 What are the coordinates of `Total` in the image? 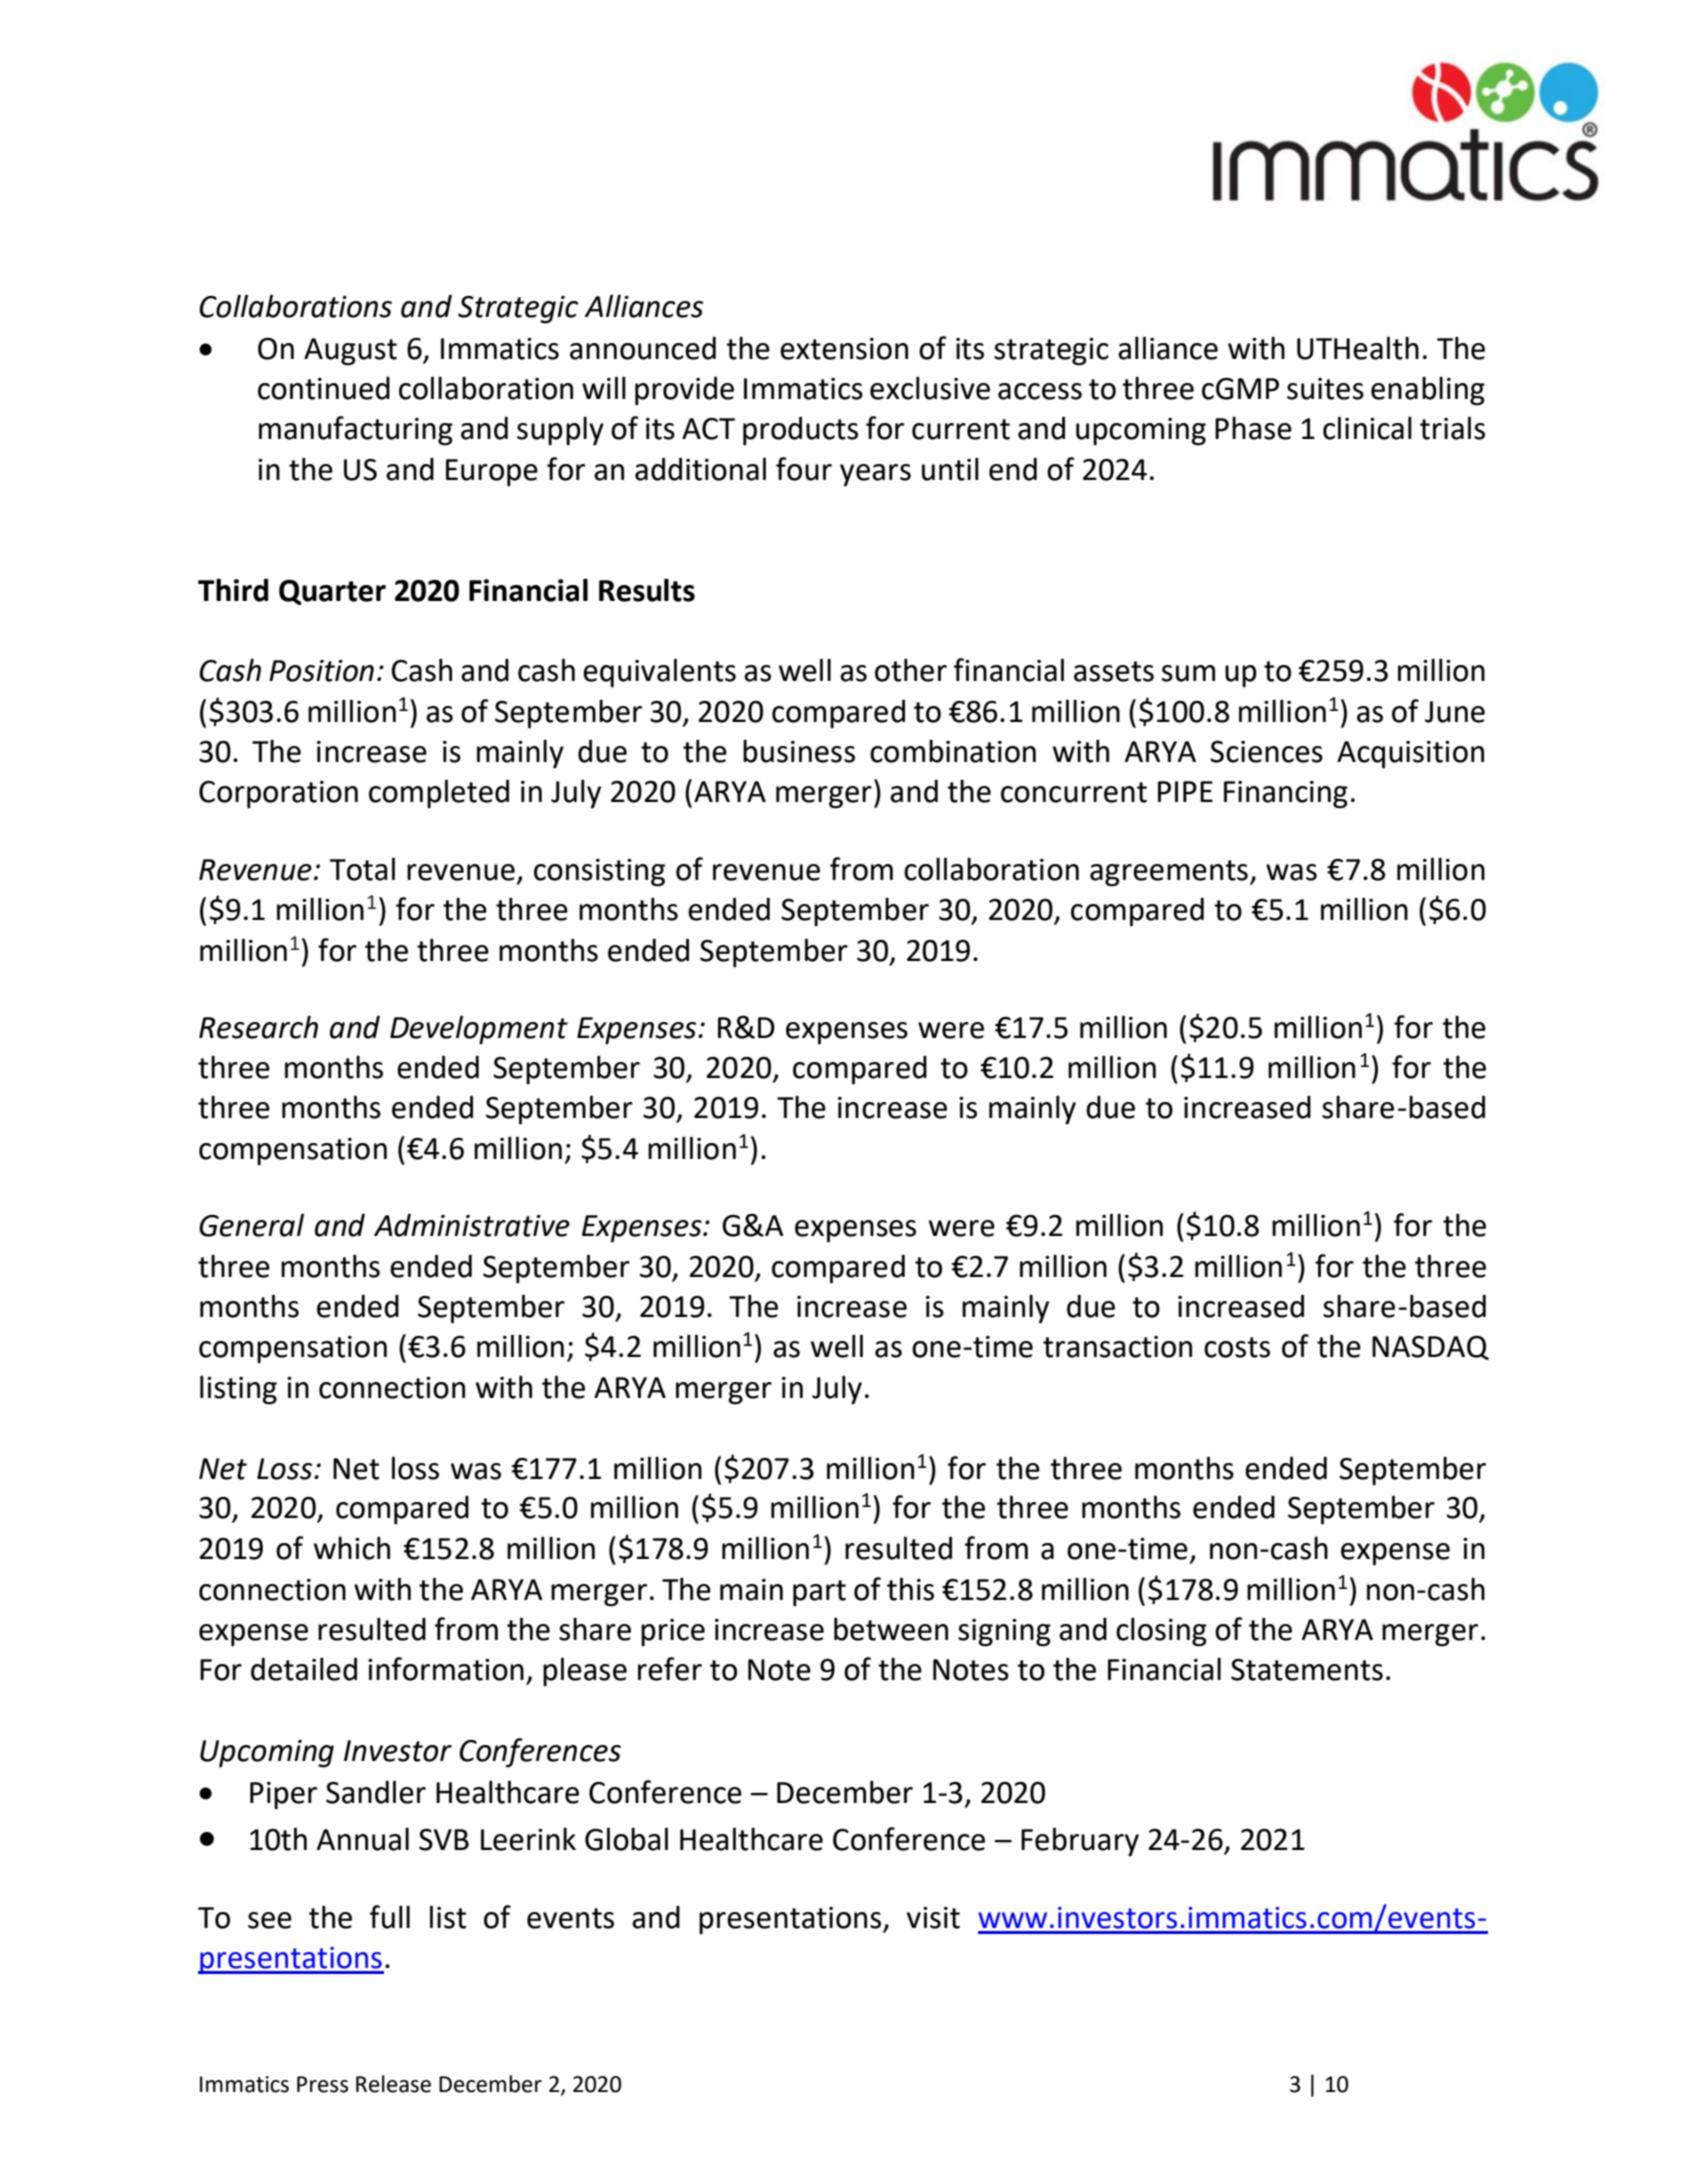 It's located at (362, 869).
